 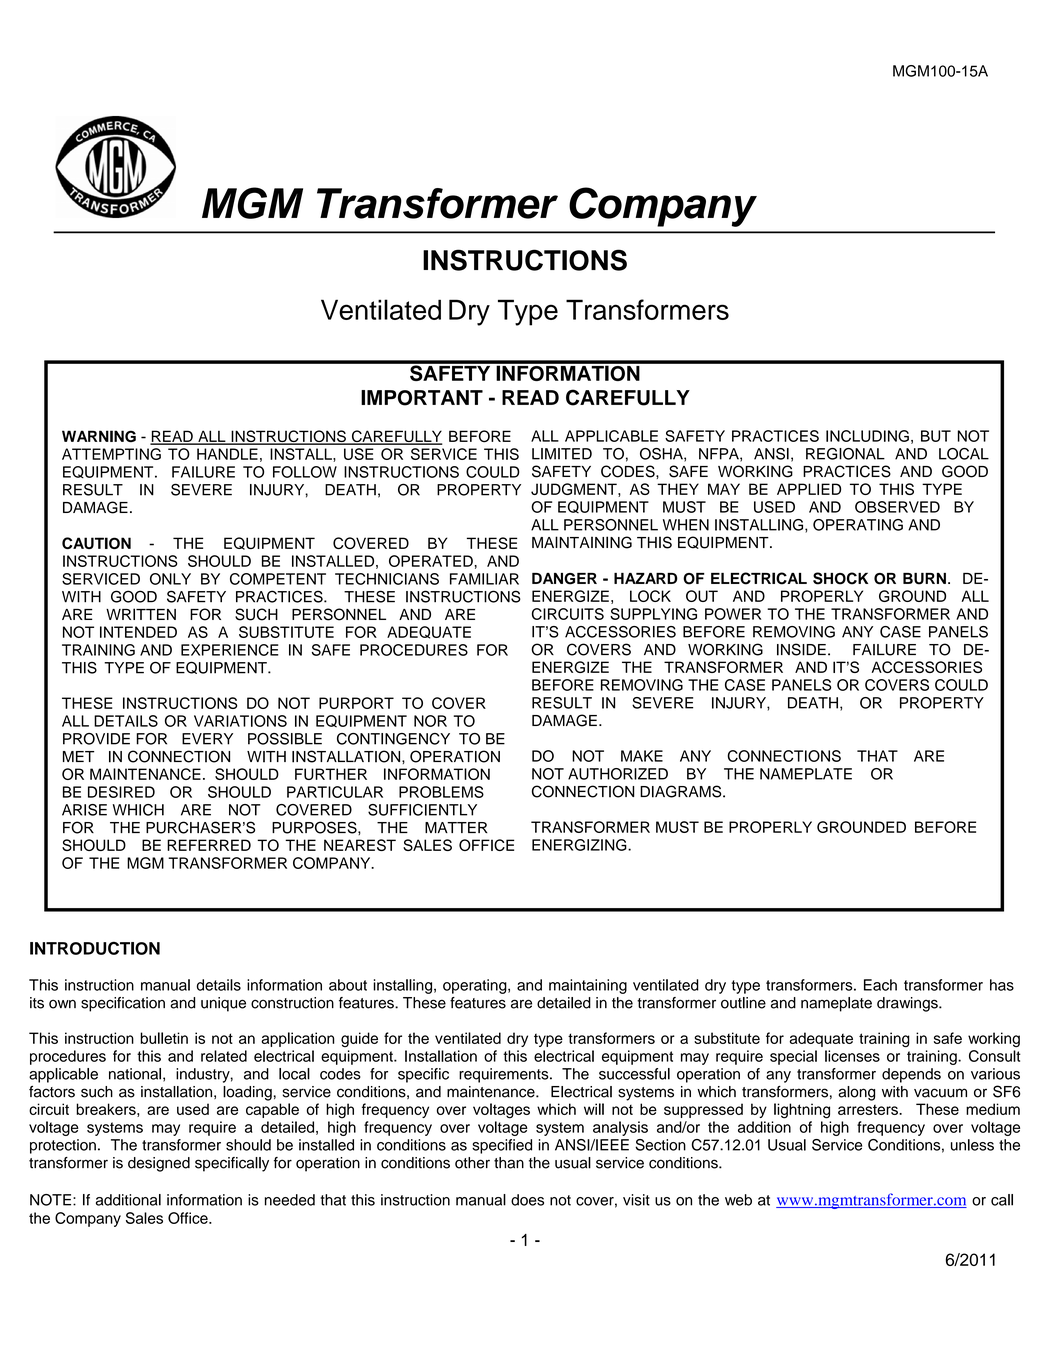 What do you see at coordinates (880, 985) in the document?
I see `Each` at bounding box center [880, 985].
